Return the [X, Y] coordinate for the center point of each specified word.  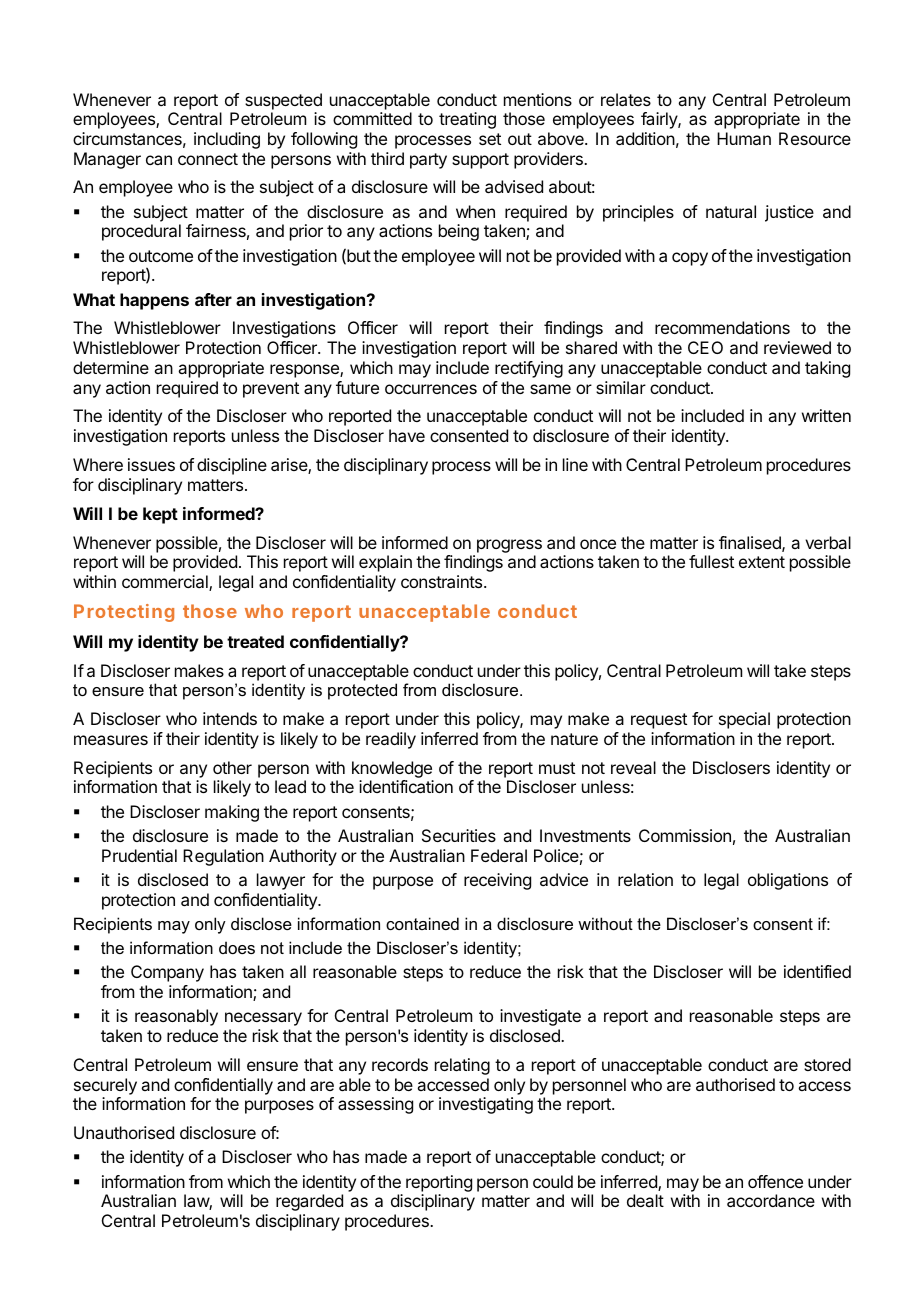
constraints [443, 581]
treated [255, 641]
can [159, 160]
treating [467, 120]
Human [744, 138]
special [744, 720]
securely [105, 1086]
